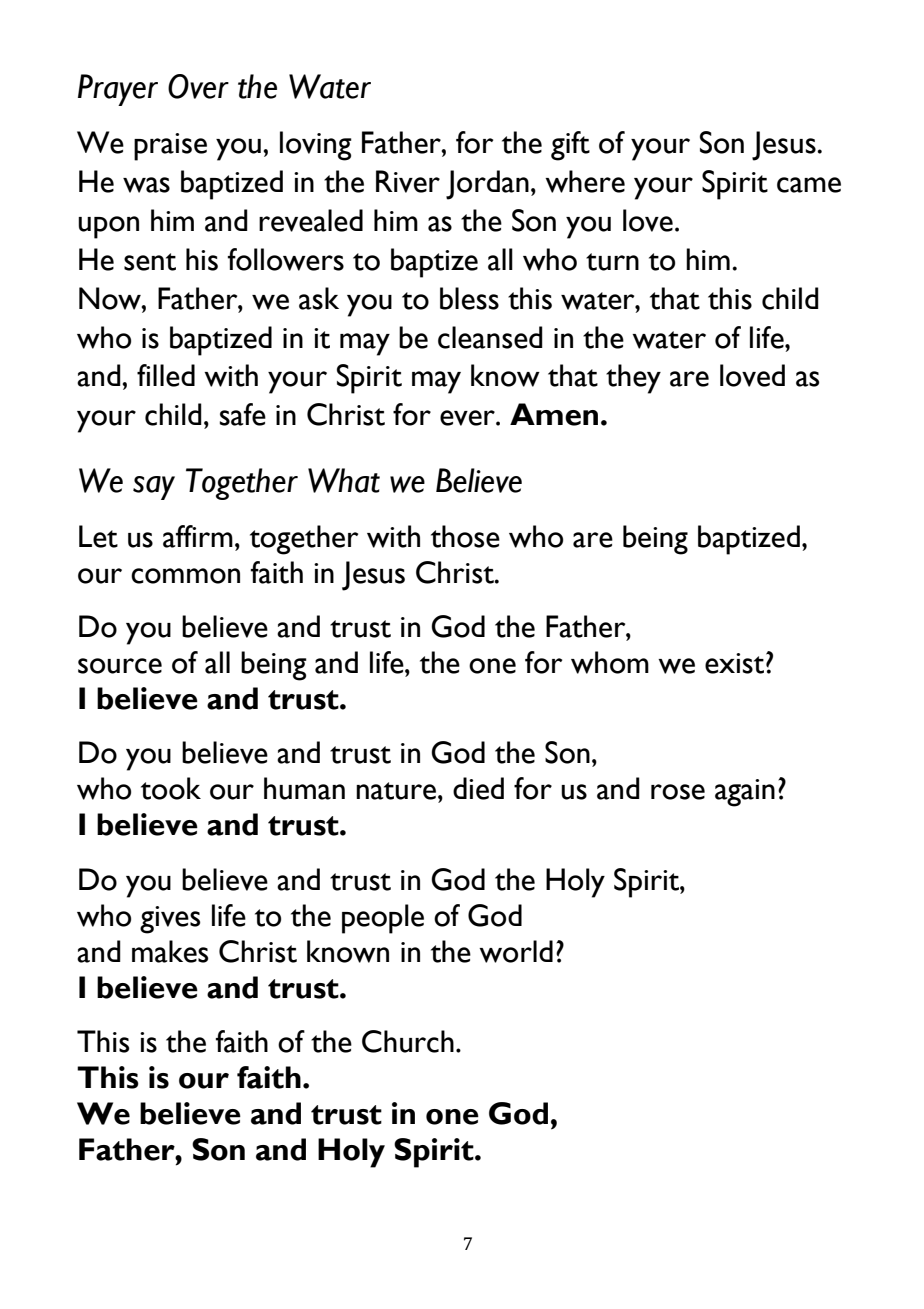 Image resolution: width=924 pixels, height=1309 pixels. Describe the element at coordinates (198, 86) in the screenshot. I see `Over` at that location.
